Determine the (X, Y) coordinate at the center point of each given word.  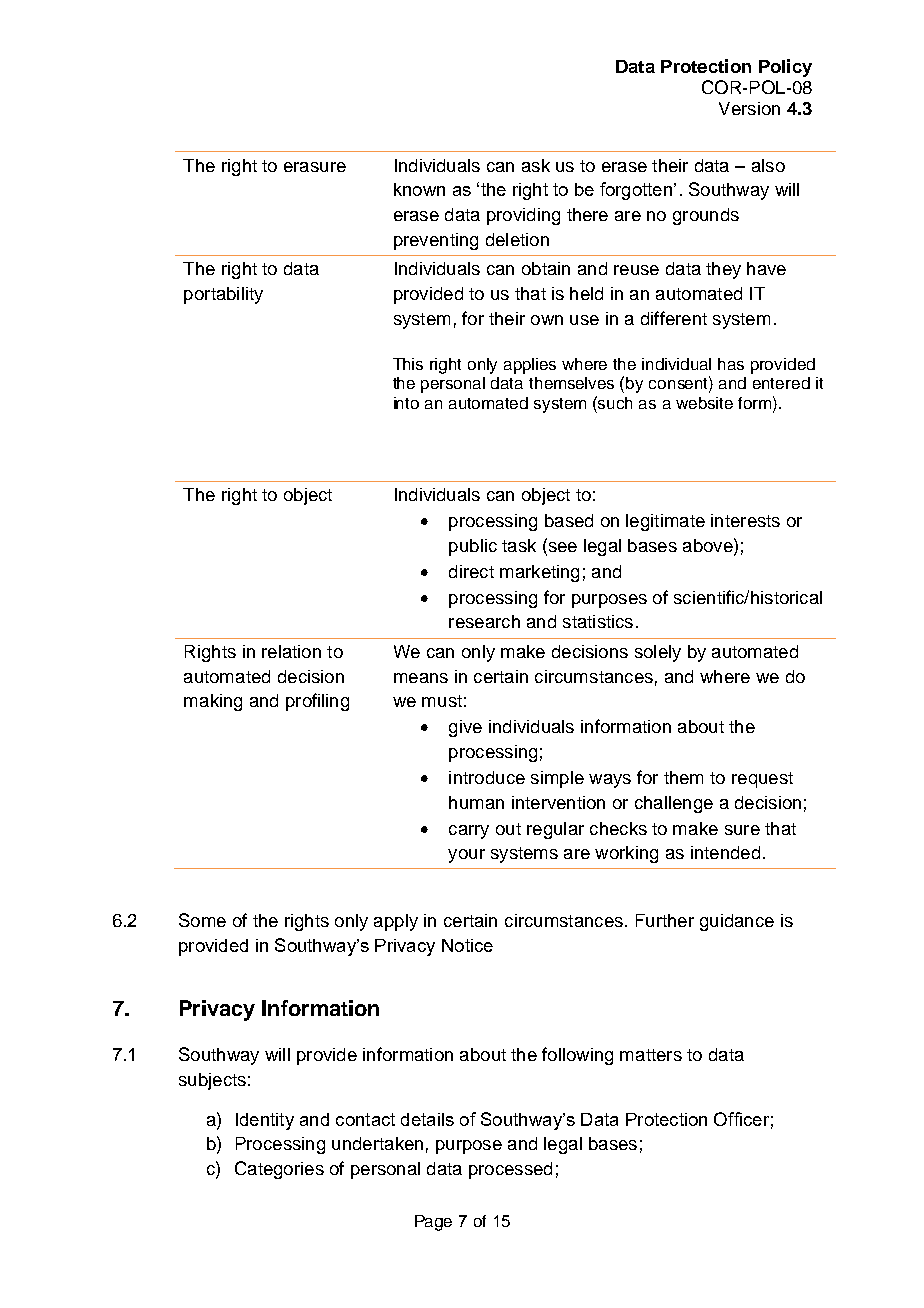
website (704, 403)
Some (202, 920)
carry (469, 832)
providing (523, 216)
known (419, 189)
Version (749, 108)
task (519, 545)
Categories (279, 1170)
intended (725, 852)
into (406, 403)
